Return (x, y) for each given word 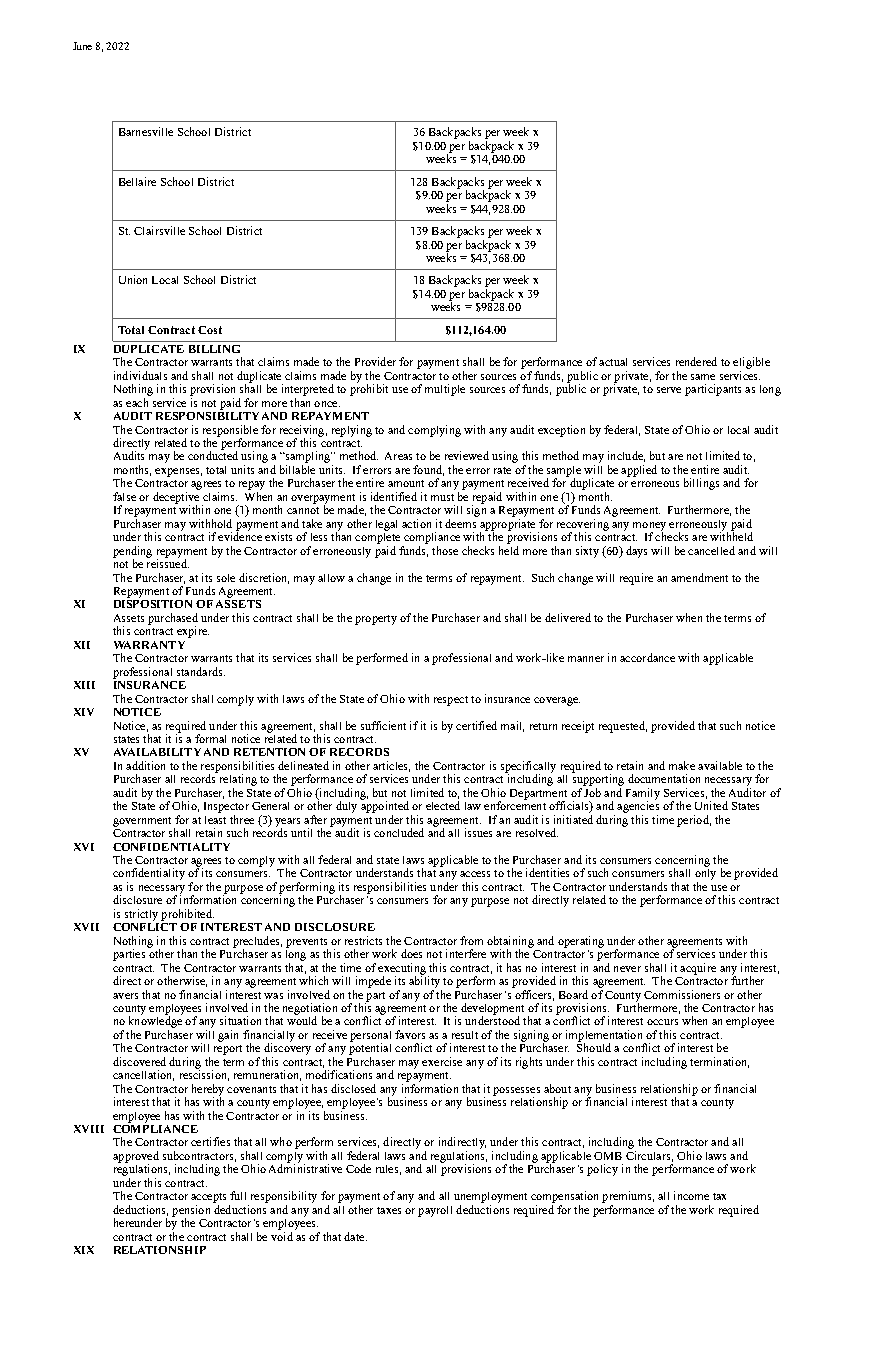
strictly (141, 915)
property (376, 620)
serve (669, 390)
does (411, 953)
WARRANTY (149, 645)
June (82, 46)
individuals (140, 375)
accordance (647, 657)
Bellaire (137, 181)
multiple (445, 390)
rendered (696, 361)
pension (191, 1212)
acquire (698, 969)
